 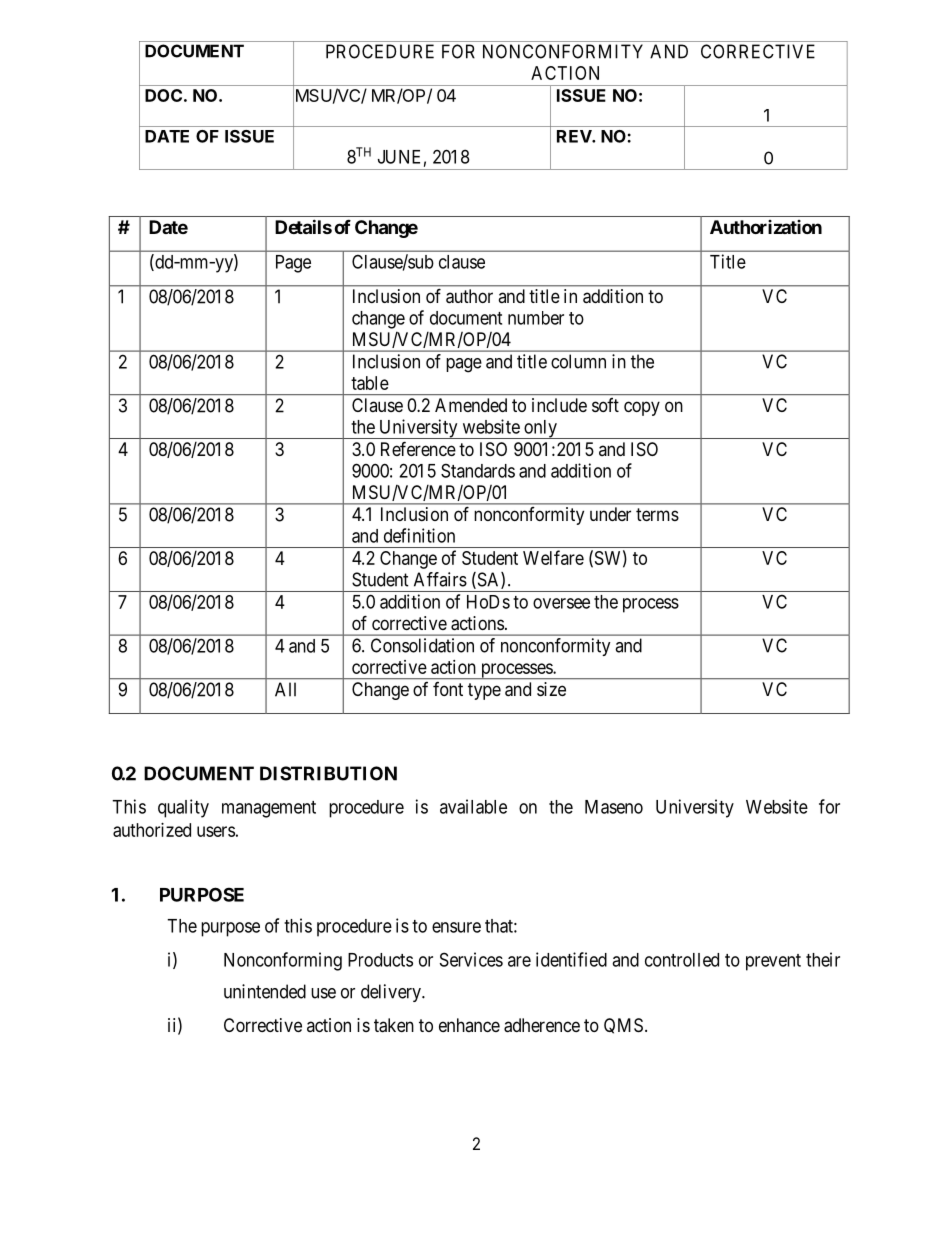 I want to click on enhance, so click(x=469, y=1025).
